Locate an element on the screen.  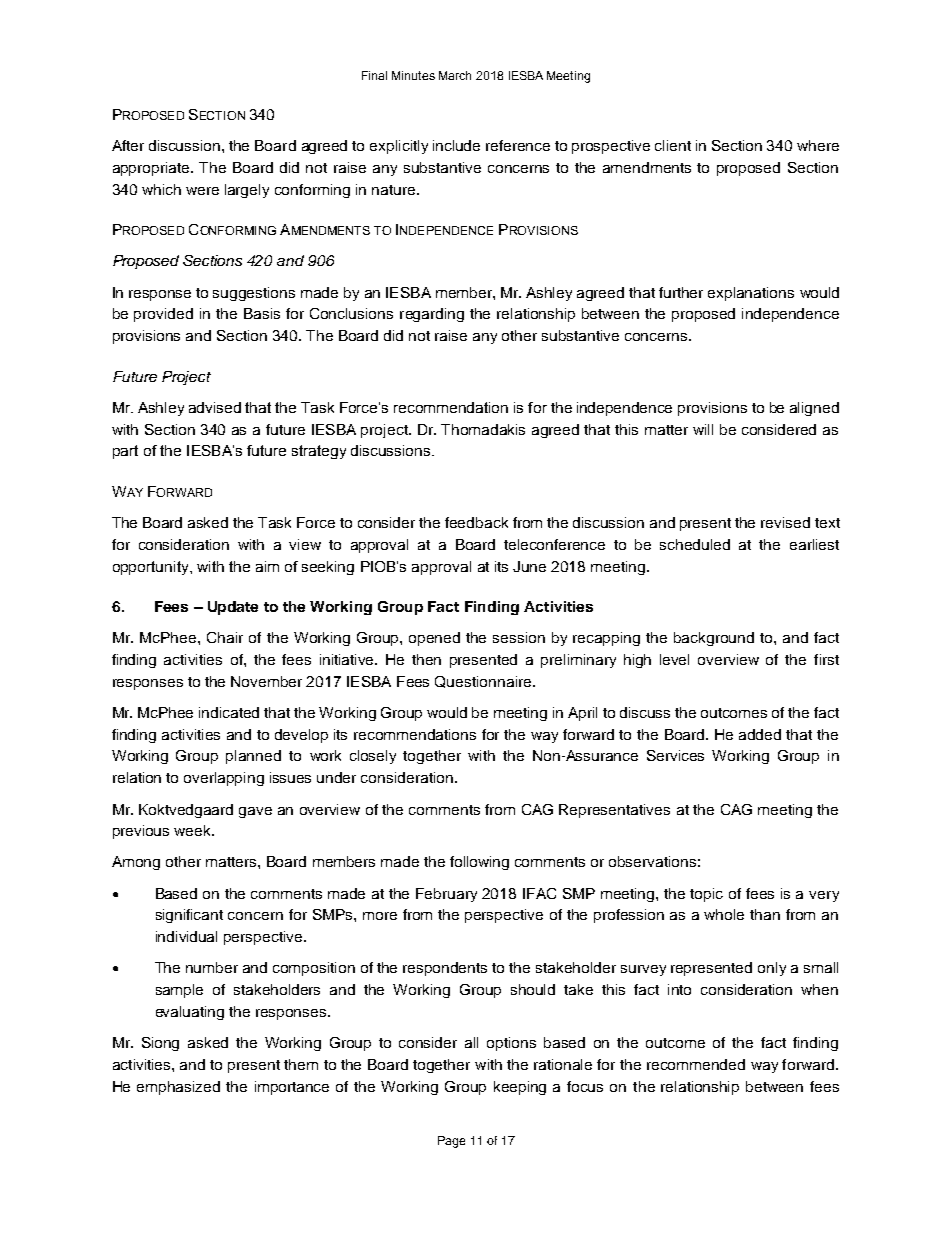
After is located at coordinates (128, 145).
